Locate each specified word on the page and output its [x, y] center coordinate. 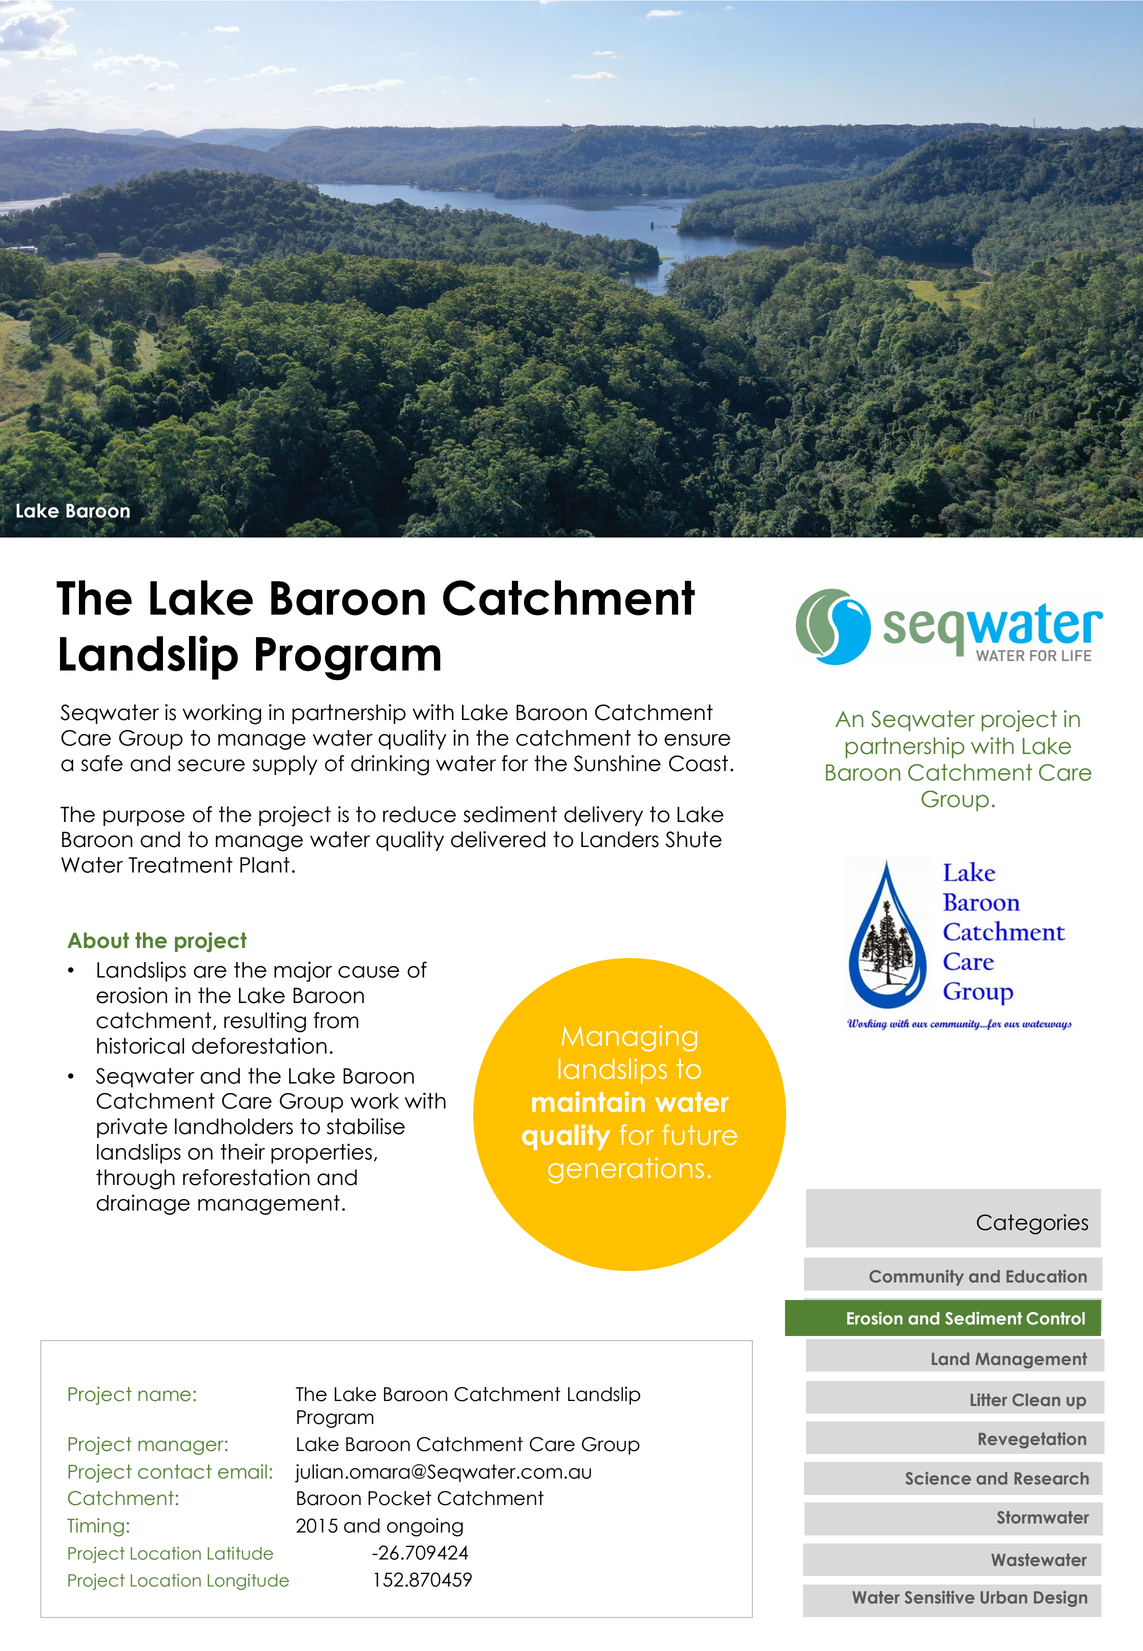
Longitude [248, 1582]
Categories [1032, 1224]
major [303, 971]
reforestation [246, 1177]
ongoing [425, 1527]
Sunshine [617, 763]
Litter [989, 1399]
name [164, 1396]
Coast [698, 763]
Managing [629, 1038]
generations [626, 1170]
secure [211, 765]
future [699, 1134]
